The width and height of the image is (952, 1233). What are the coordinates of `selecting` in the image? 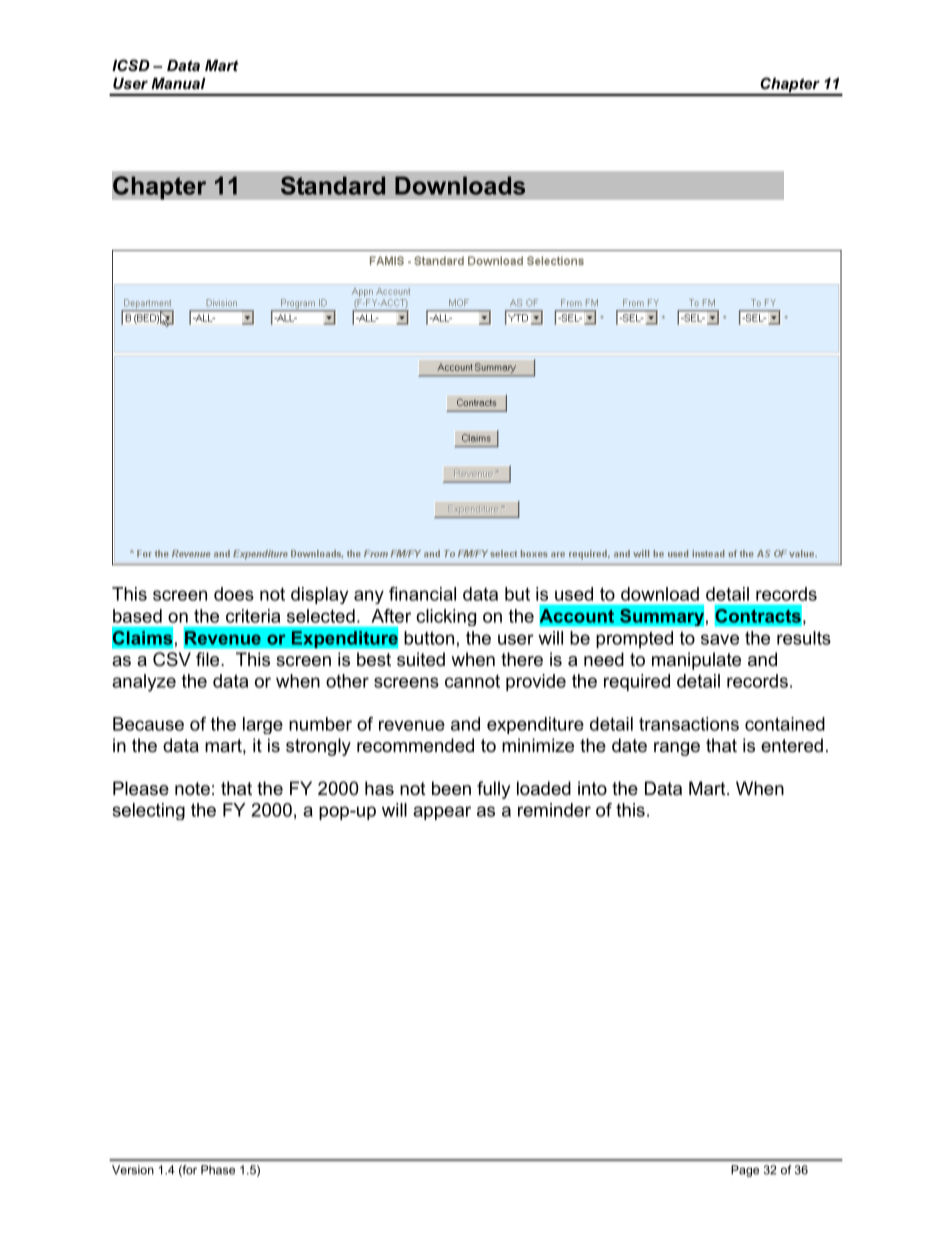 It's located at (149, 811).
